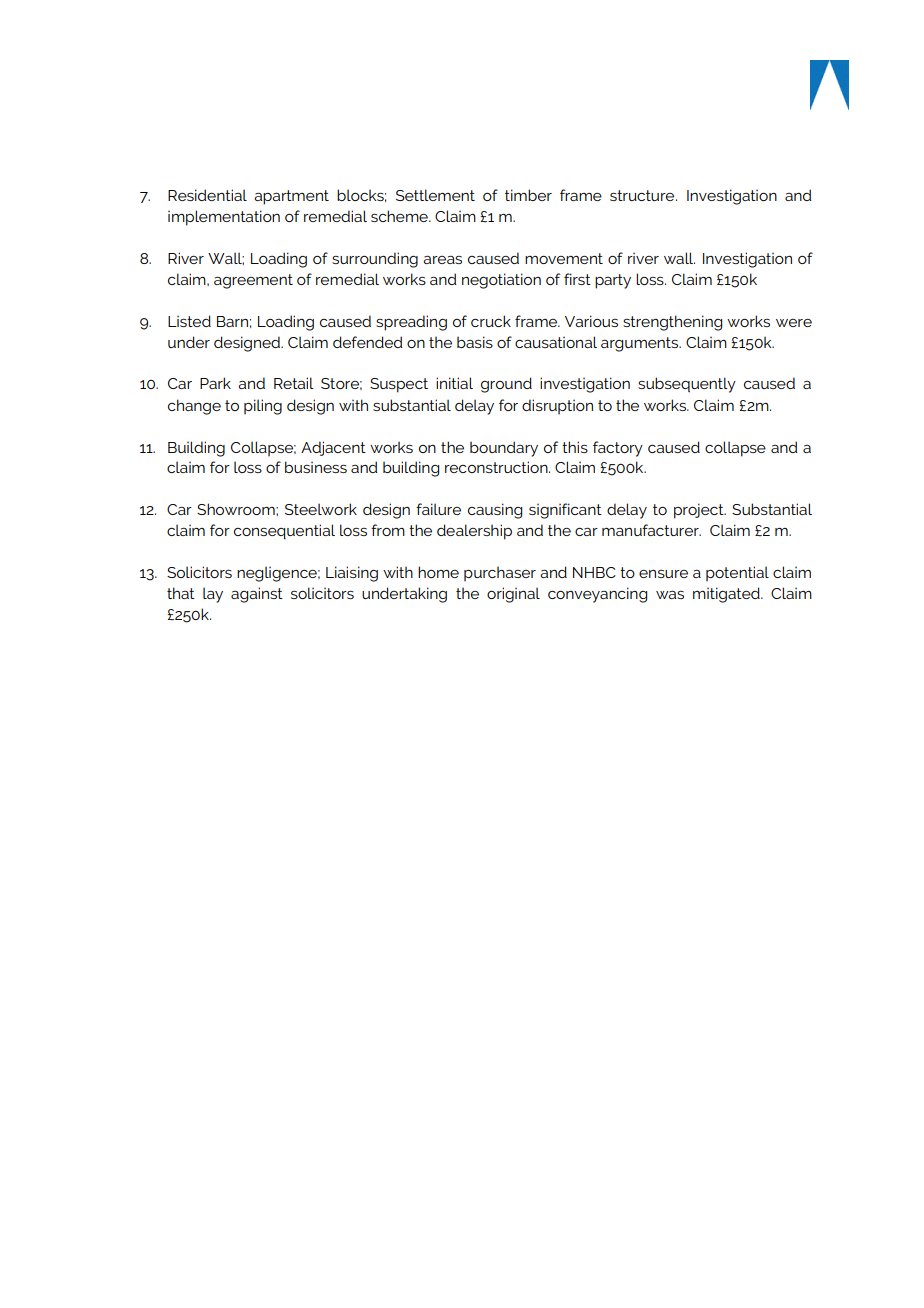  I want to click on timber, so click(528, 195).
